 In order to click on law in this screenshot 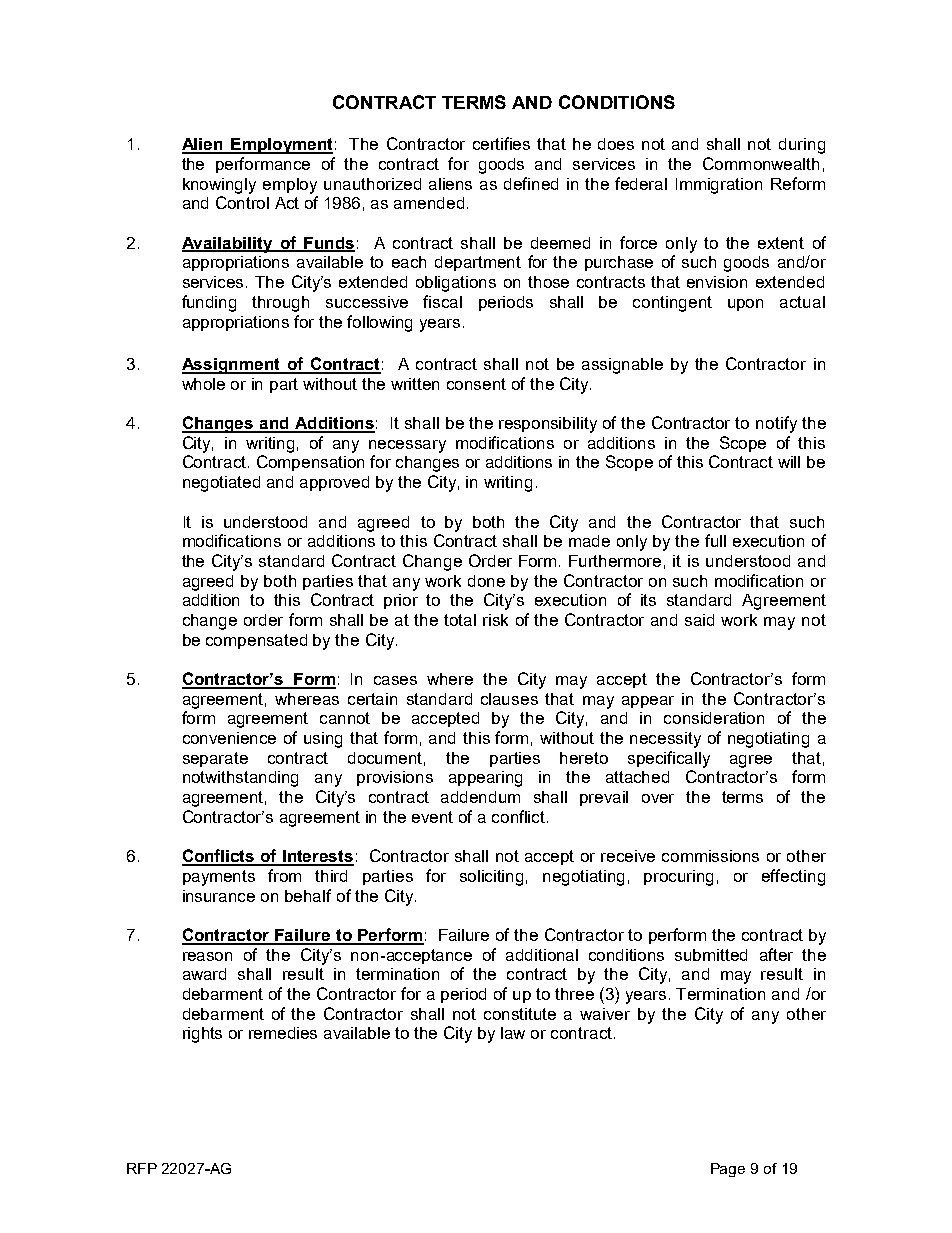, I will do `click(513, 1033)`.
